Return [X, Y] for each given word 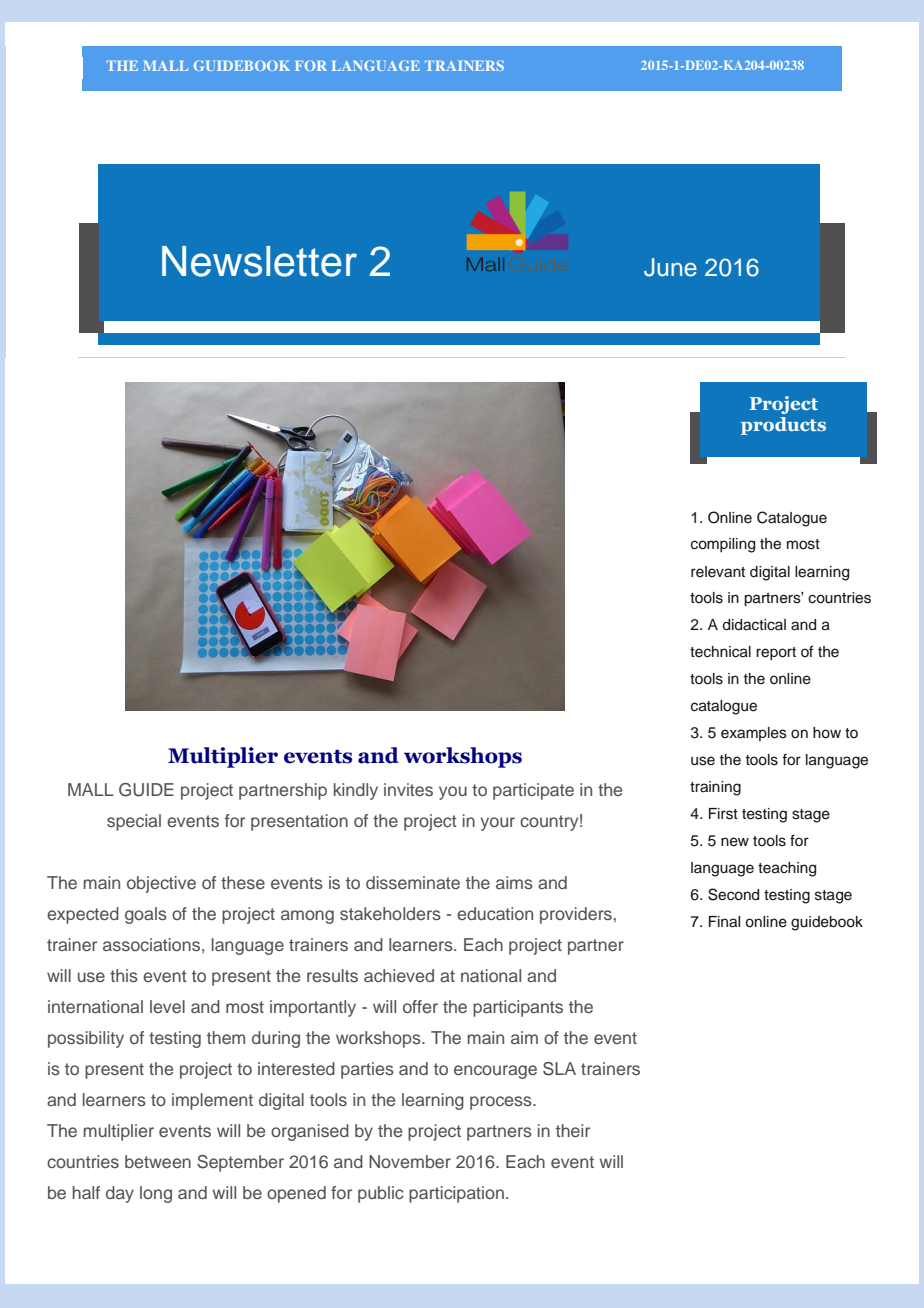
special [134, 822]
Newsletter [259, 261]
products [783, 426]
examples [754, 734]
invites [408, 789]
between [158, 1161]
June [670, 267]
